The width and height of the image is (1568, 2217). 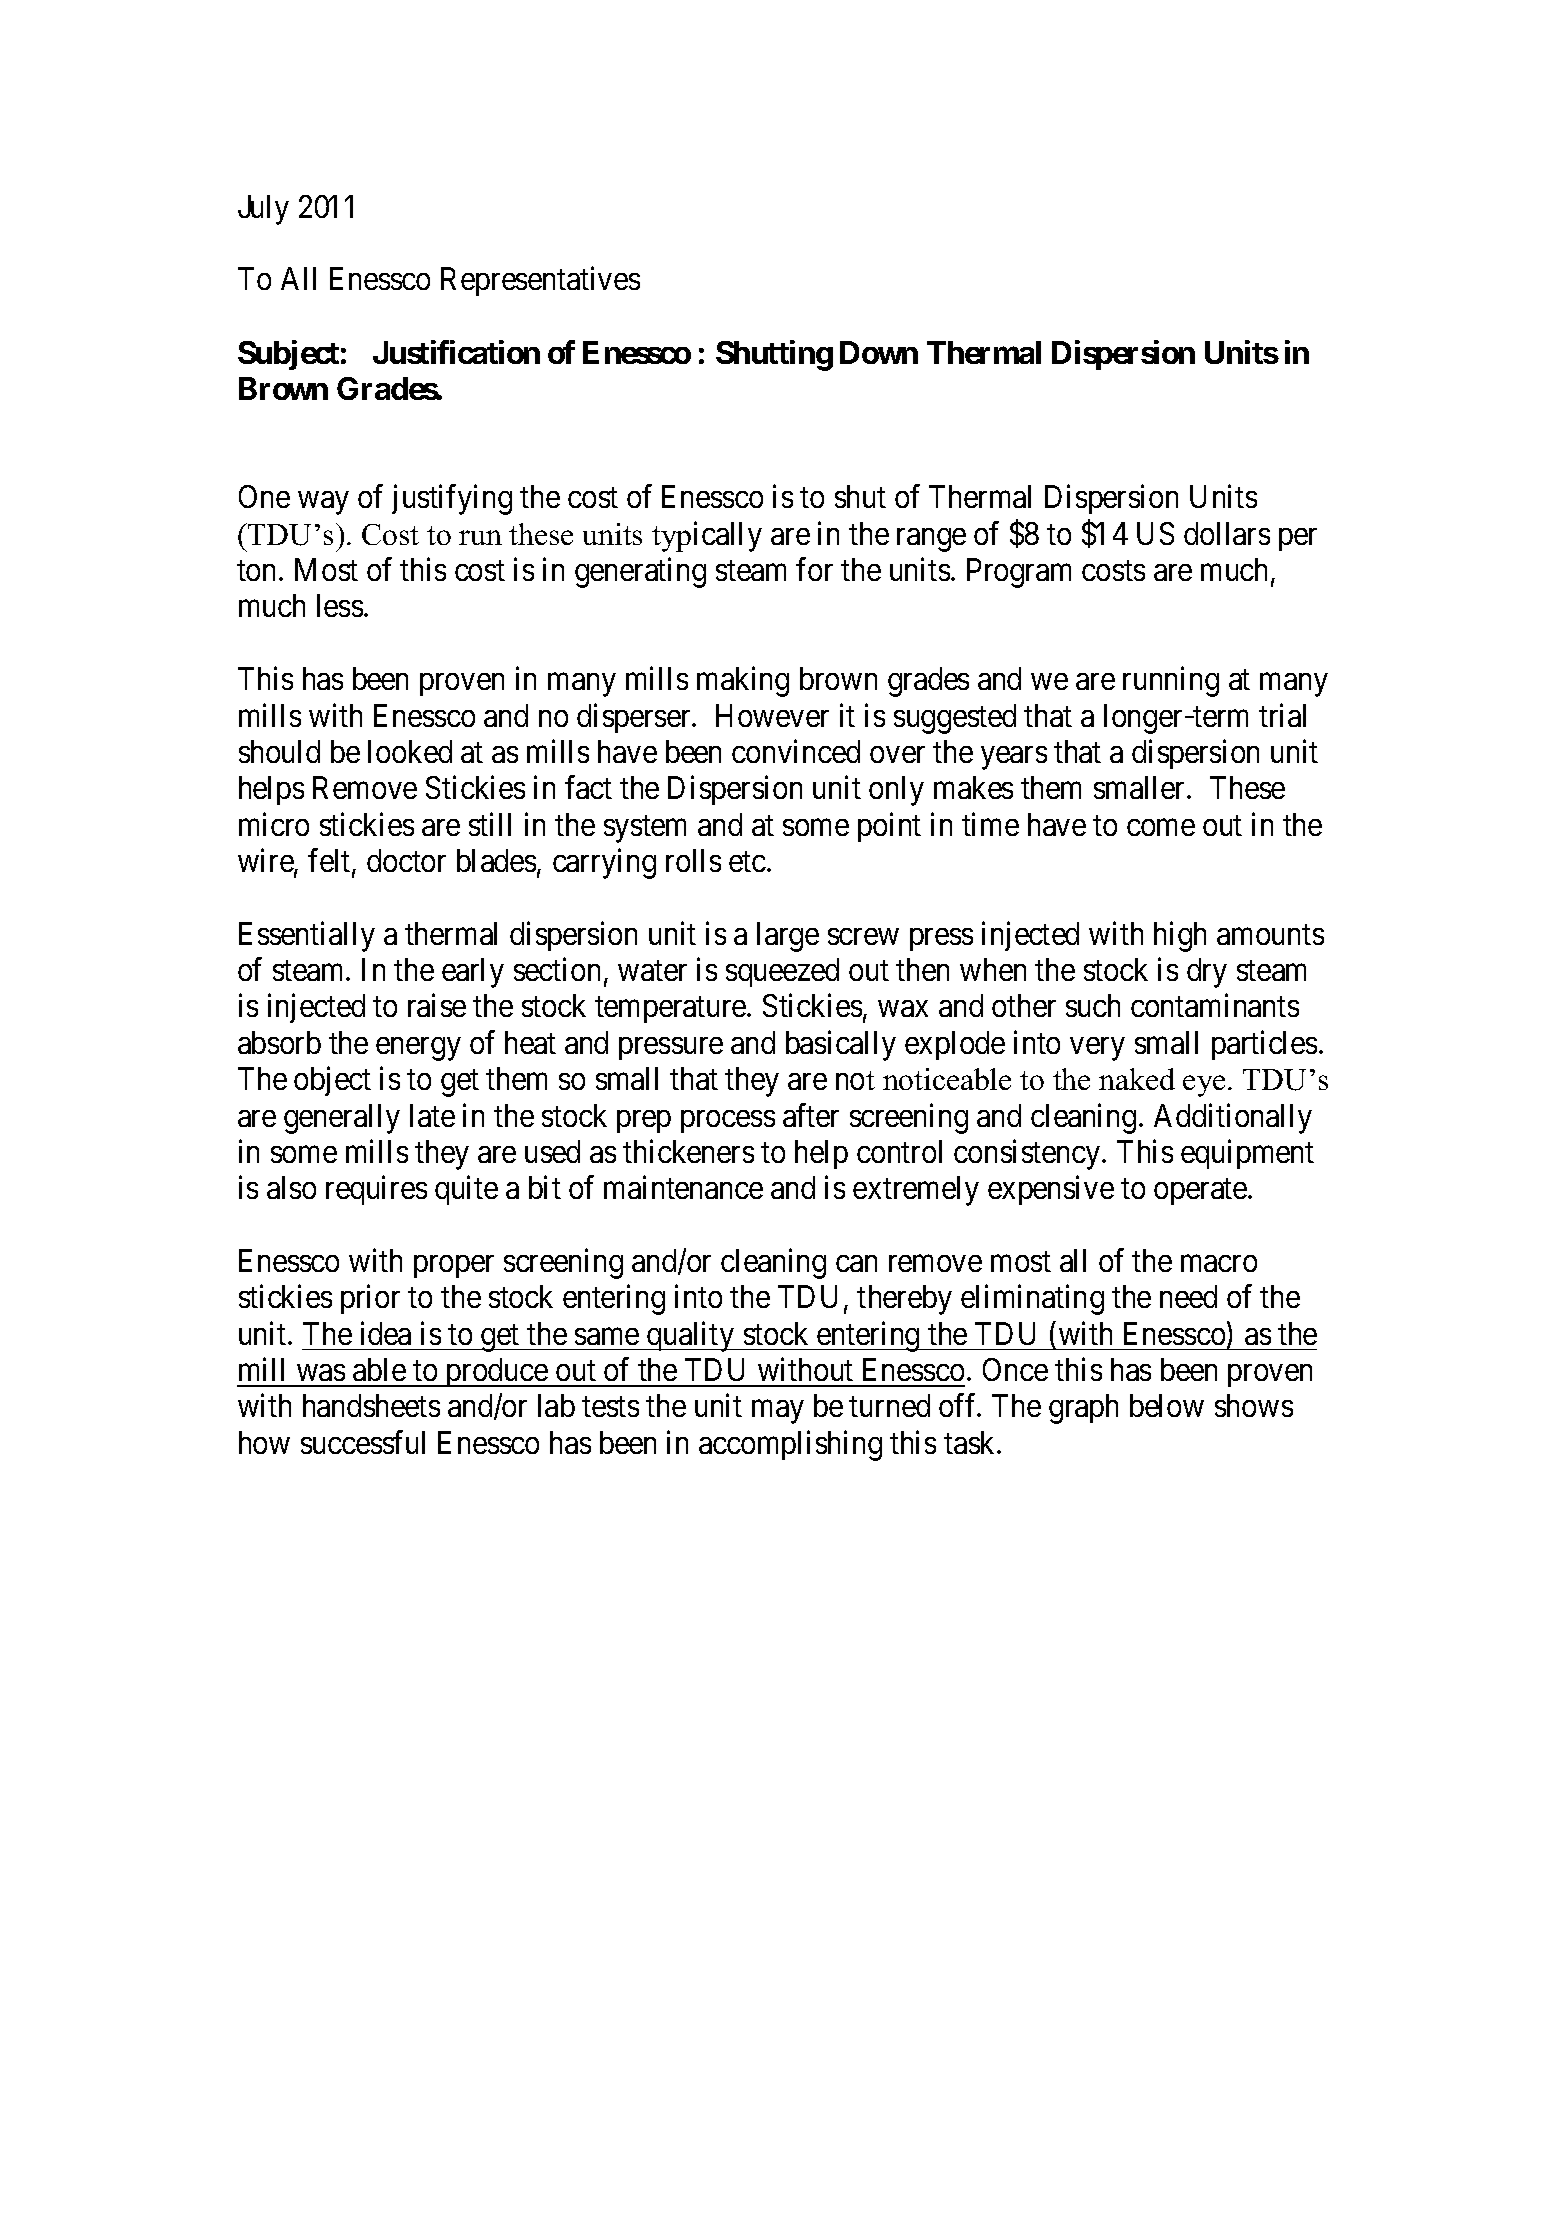 I want to click on way, so click(x=323, y=503).
